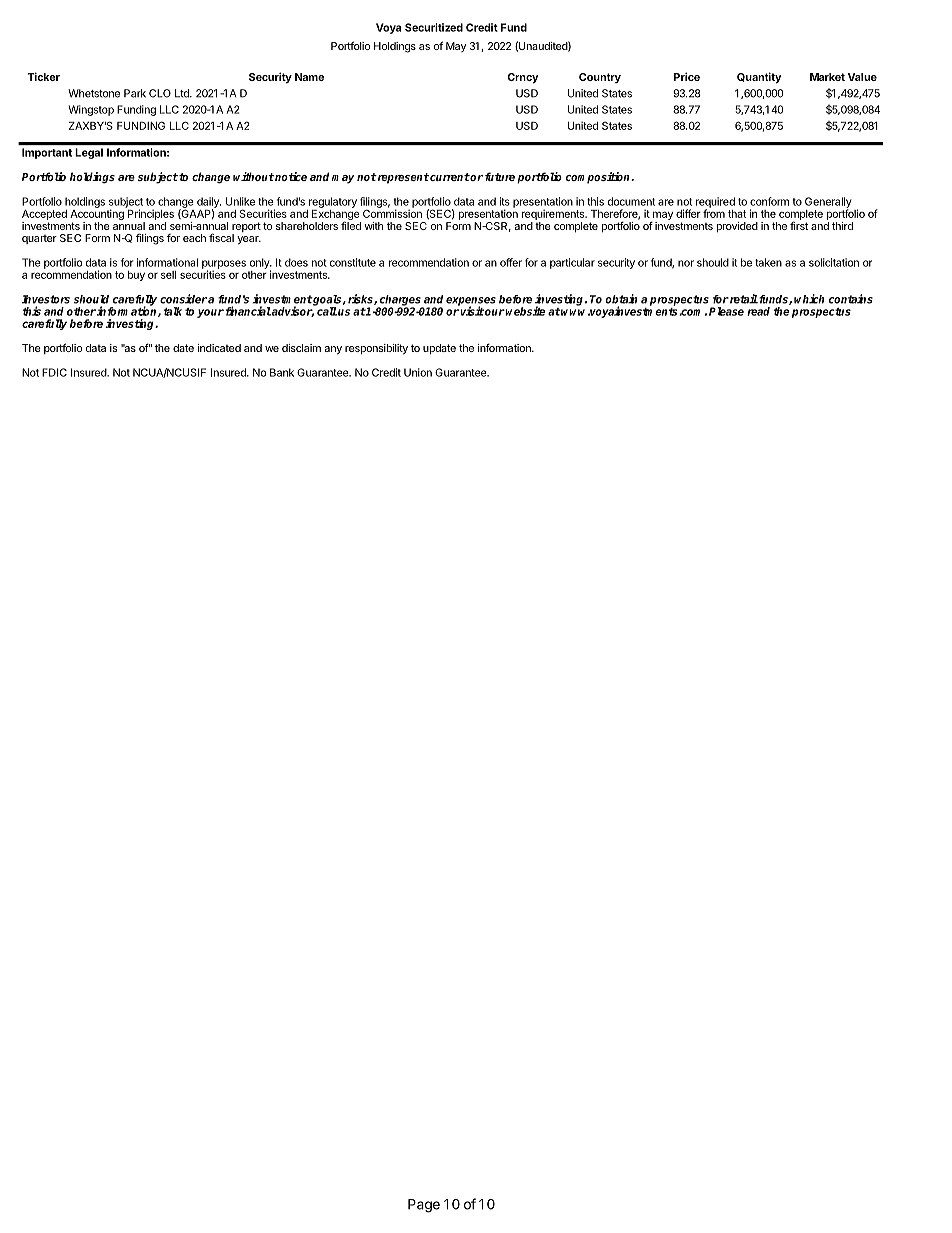  I want to click on Union, so click(418, 372).
